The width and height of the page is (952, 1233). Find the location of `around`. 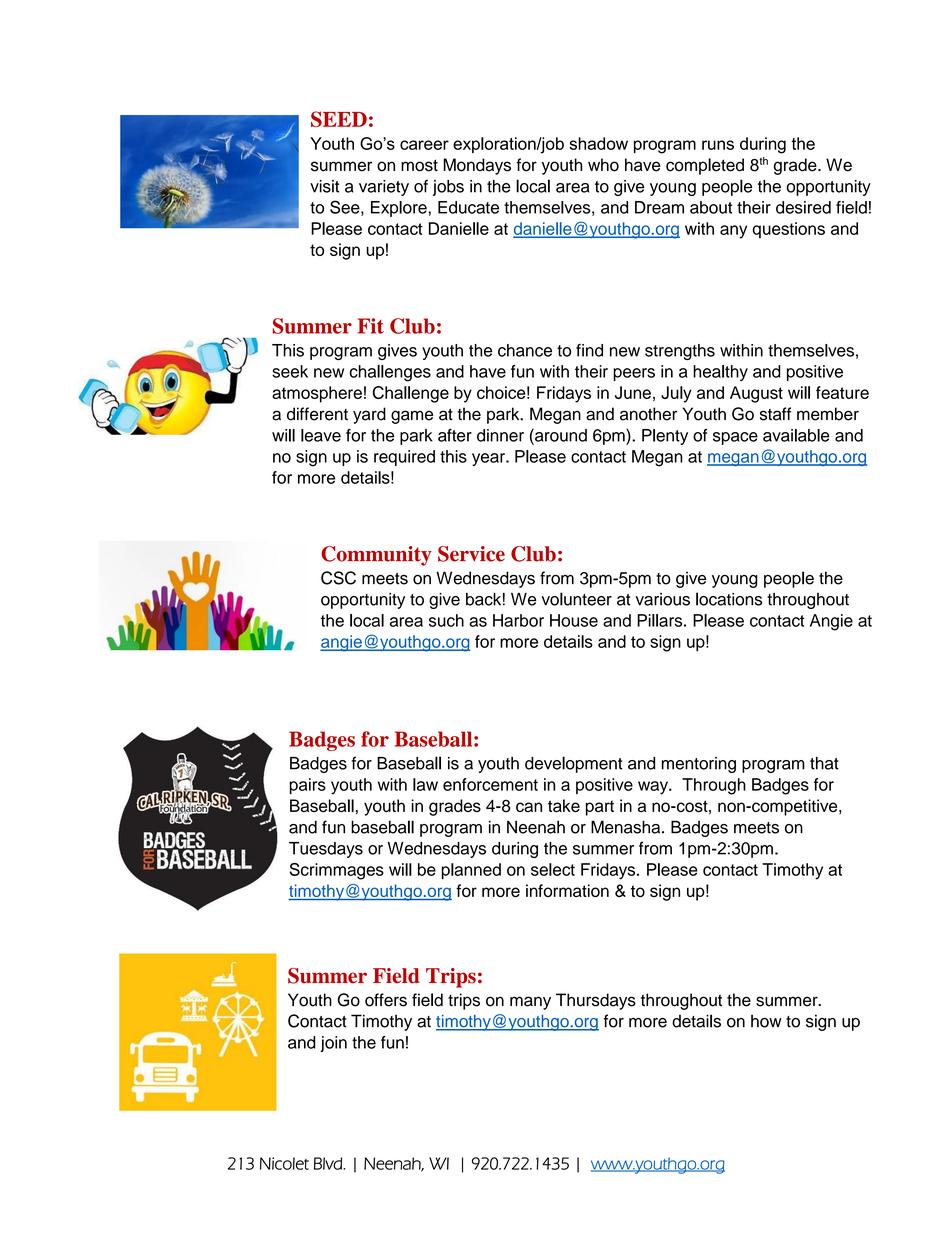

around is located at coordinates (560, 435).
